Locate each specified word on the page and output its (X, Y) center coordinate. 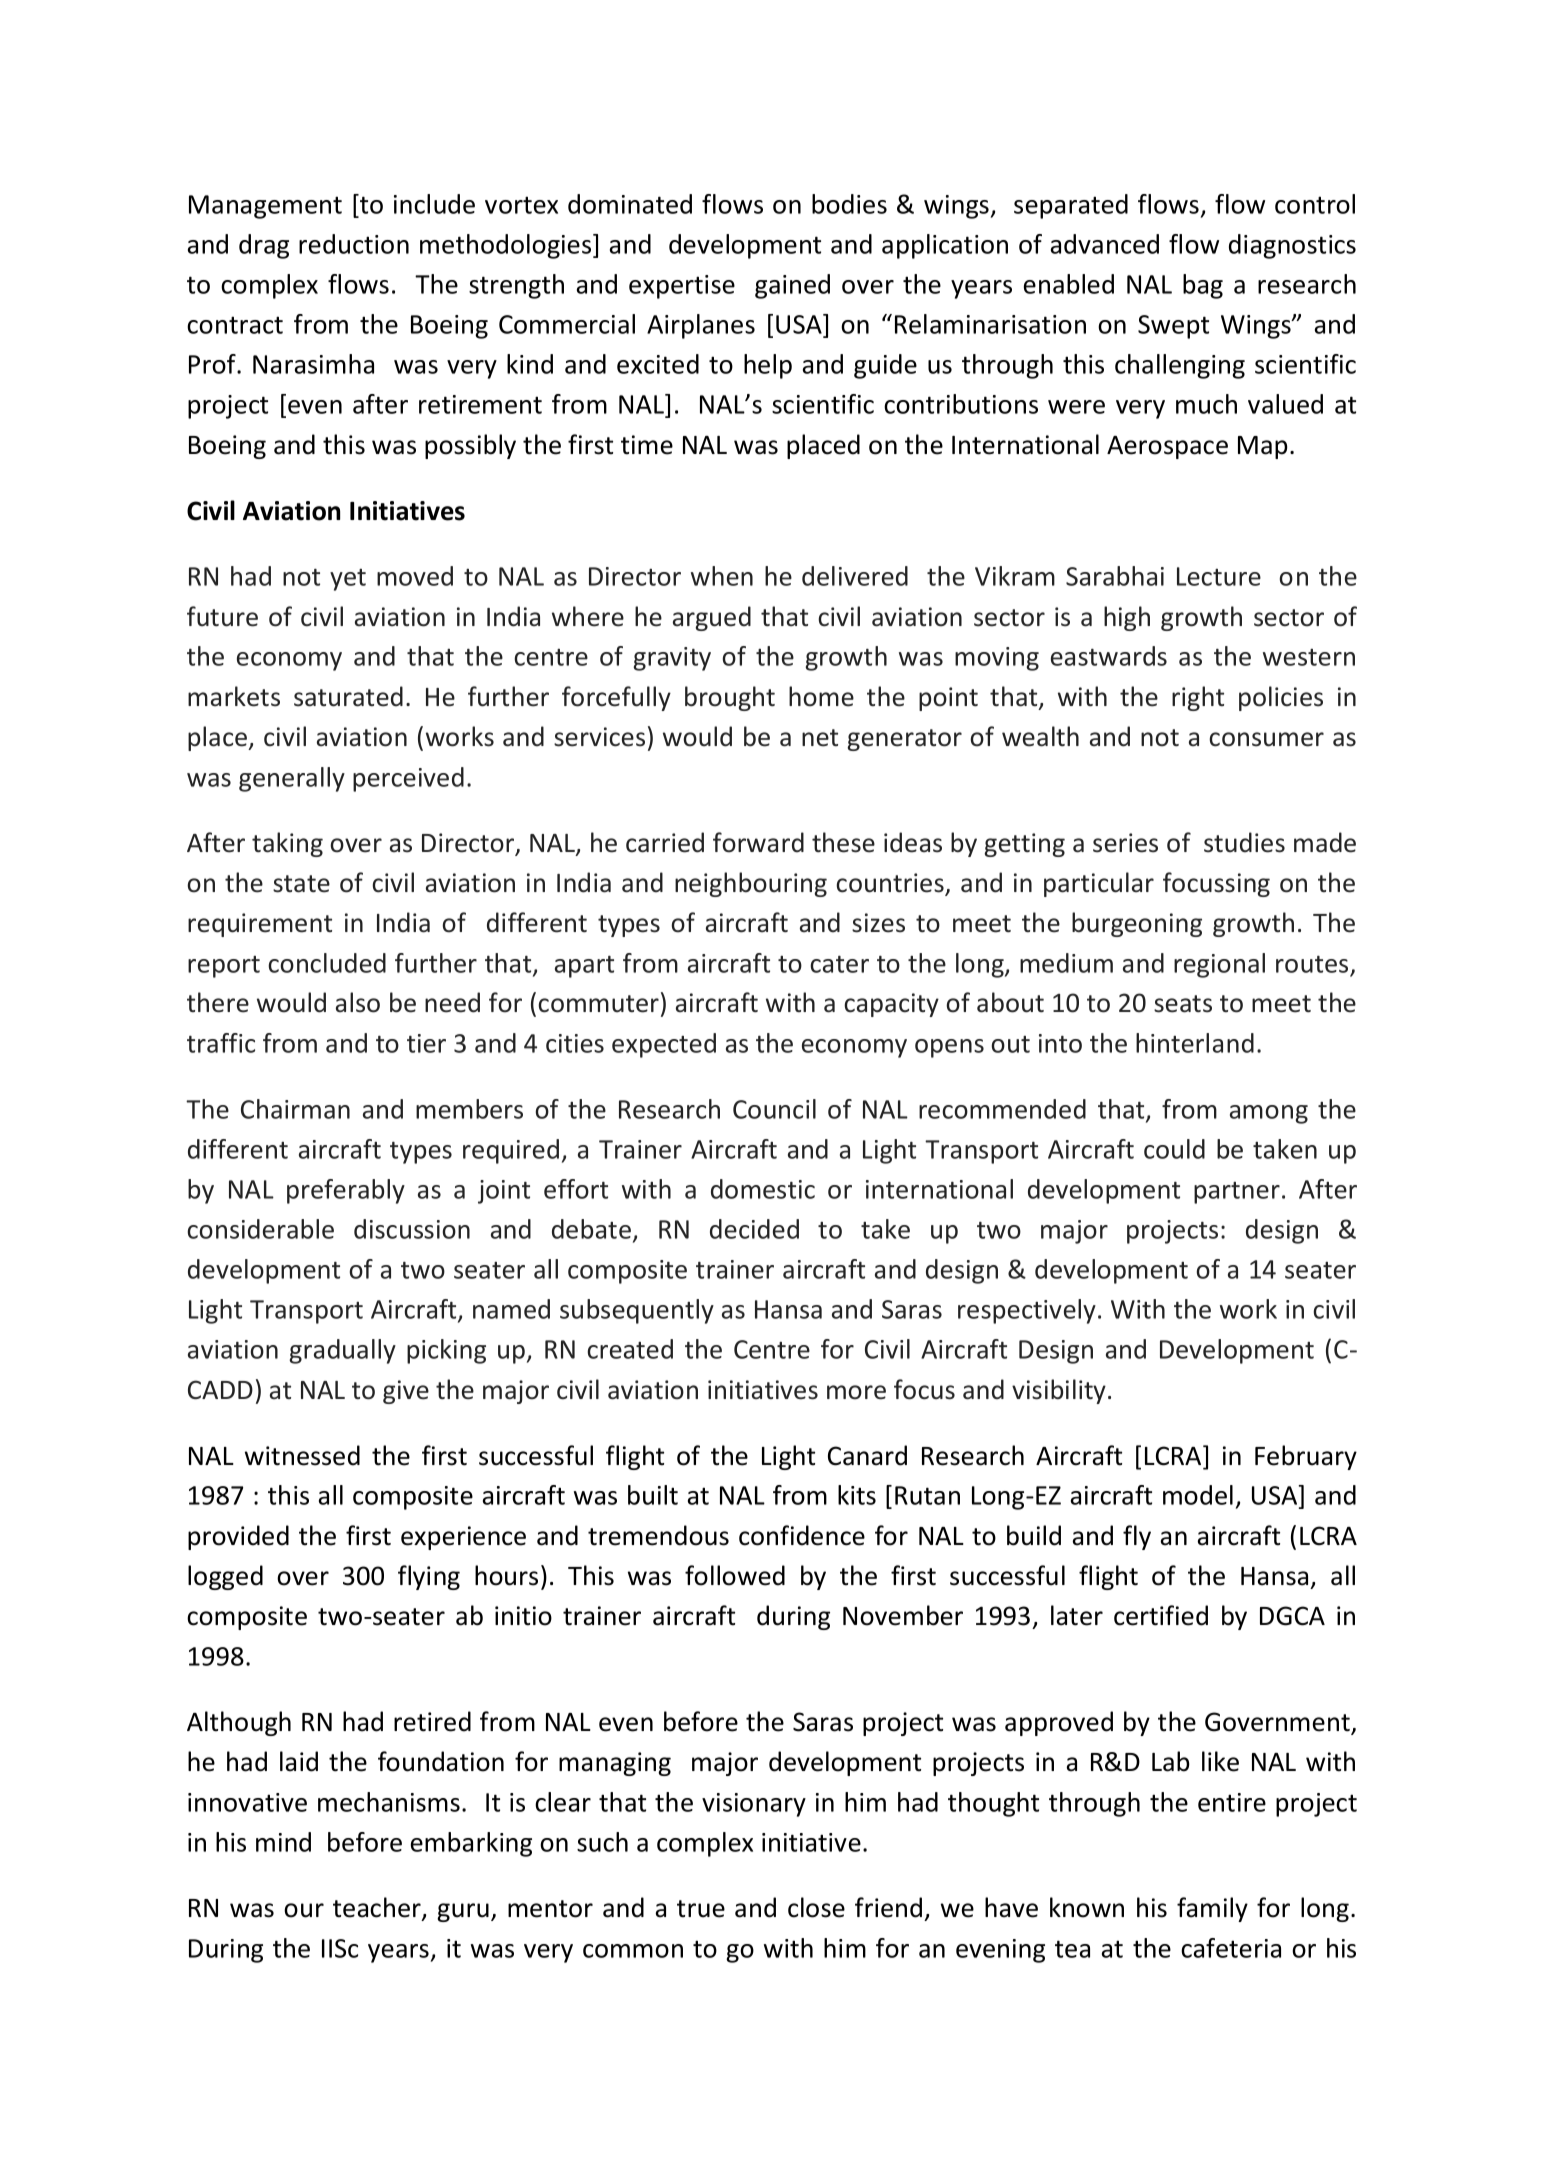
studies (1244, 842)
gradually (342, 1351)
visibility (1059, 1391)
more (856, 1392)
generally (292, 779)
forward (758, 842)
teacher (378, 1908)
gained (792, 286)
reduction (354, 244)
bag (1203, 286)
